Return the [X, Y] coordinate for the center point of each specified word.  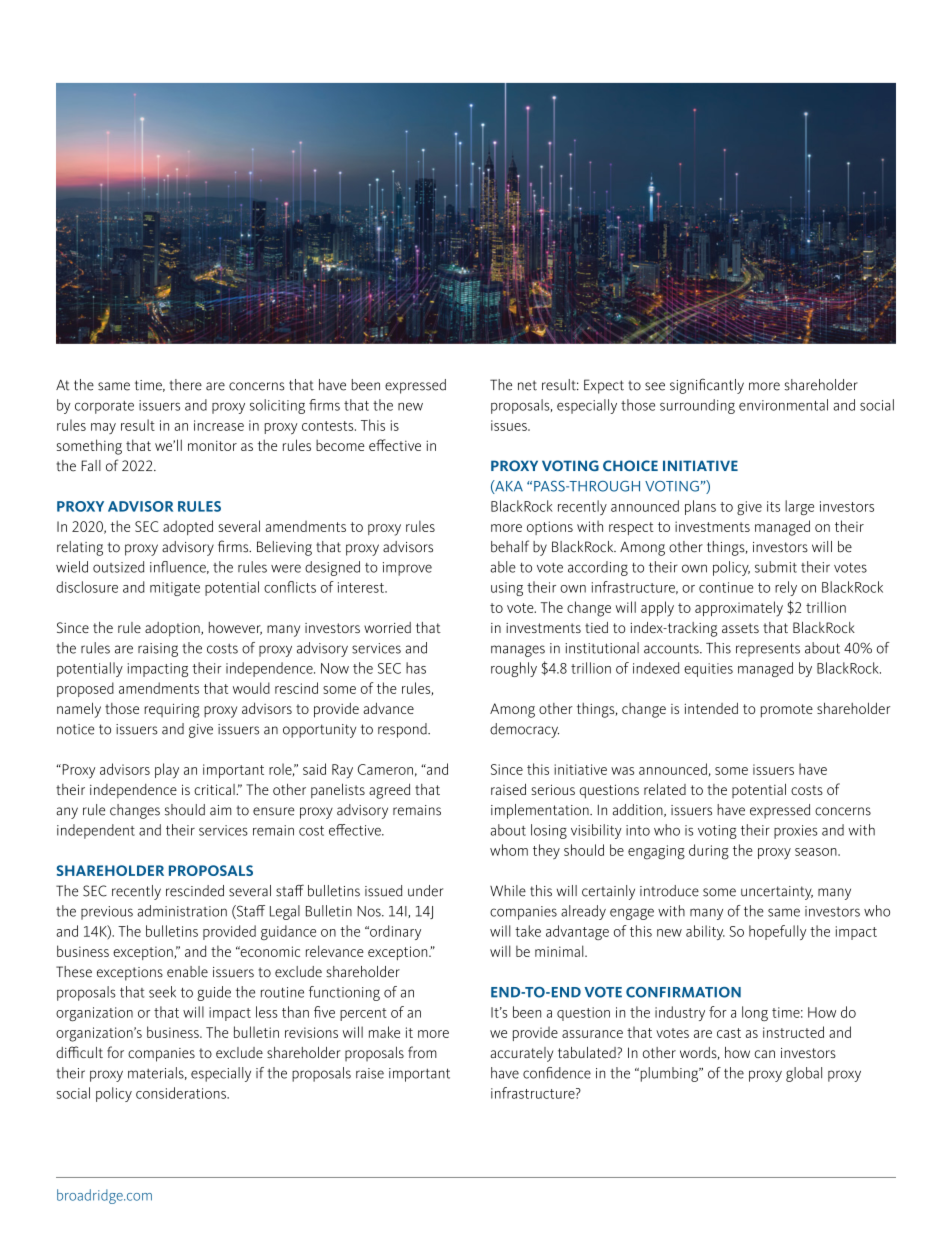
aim [220, 810]
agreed [389, 791]
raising [158, 650]
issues [510, 425]
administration [182, 911]
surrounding [697, 406]
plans [700, 507]
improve [407, 569]
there [186, 385]
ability [705, 932]
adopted [188, 527]
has [416, 668]
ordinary [394, 932]
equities [708, 670]
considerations [182, 1093]
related [665, 789]
